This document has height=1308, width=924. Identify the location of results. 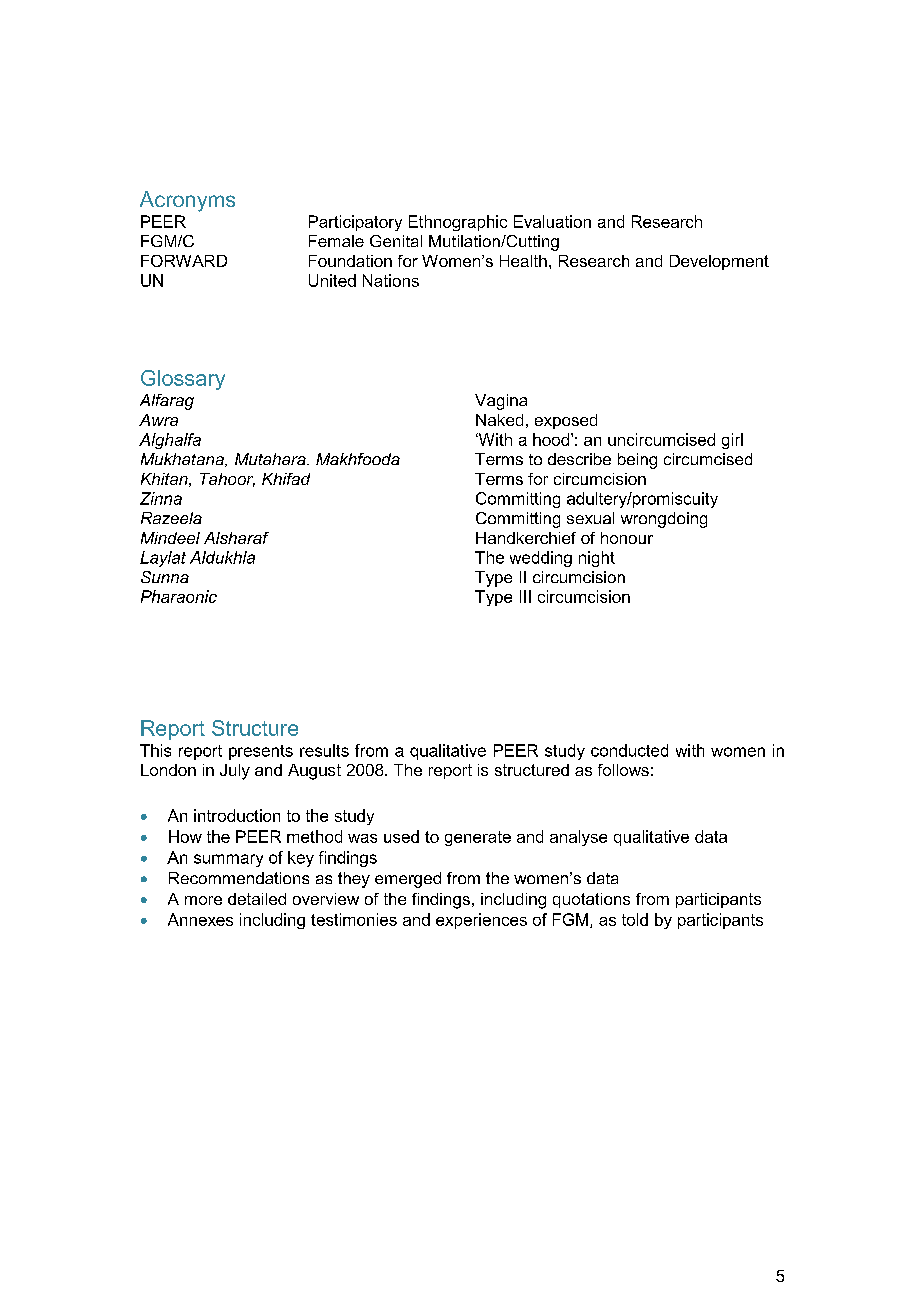
(324, 750).
